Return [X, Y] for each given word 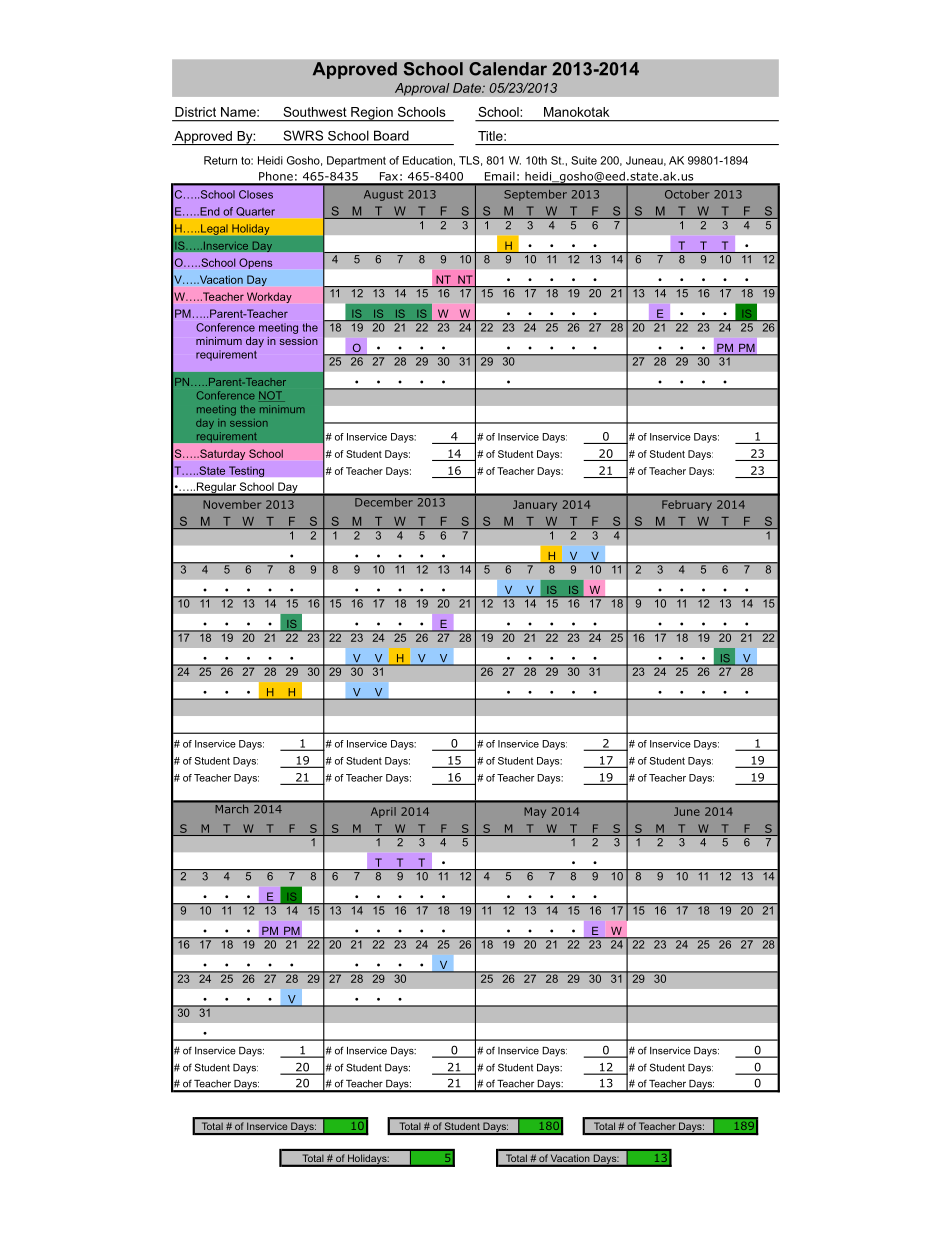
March [232, 809]
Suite [584, 160]
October [687, 194]
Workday [269, 297]
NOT [272, 396]
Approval [422, 89]
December [384, 501]
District [195, 112]
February [687, 505]
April [383, 812]
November [232, 504]
